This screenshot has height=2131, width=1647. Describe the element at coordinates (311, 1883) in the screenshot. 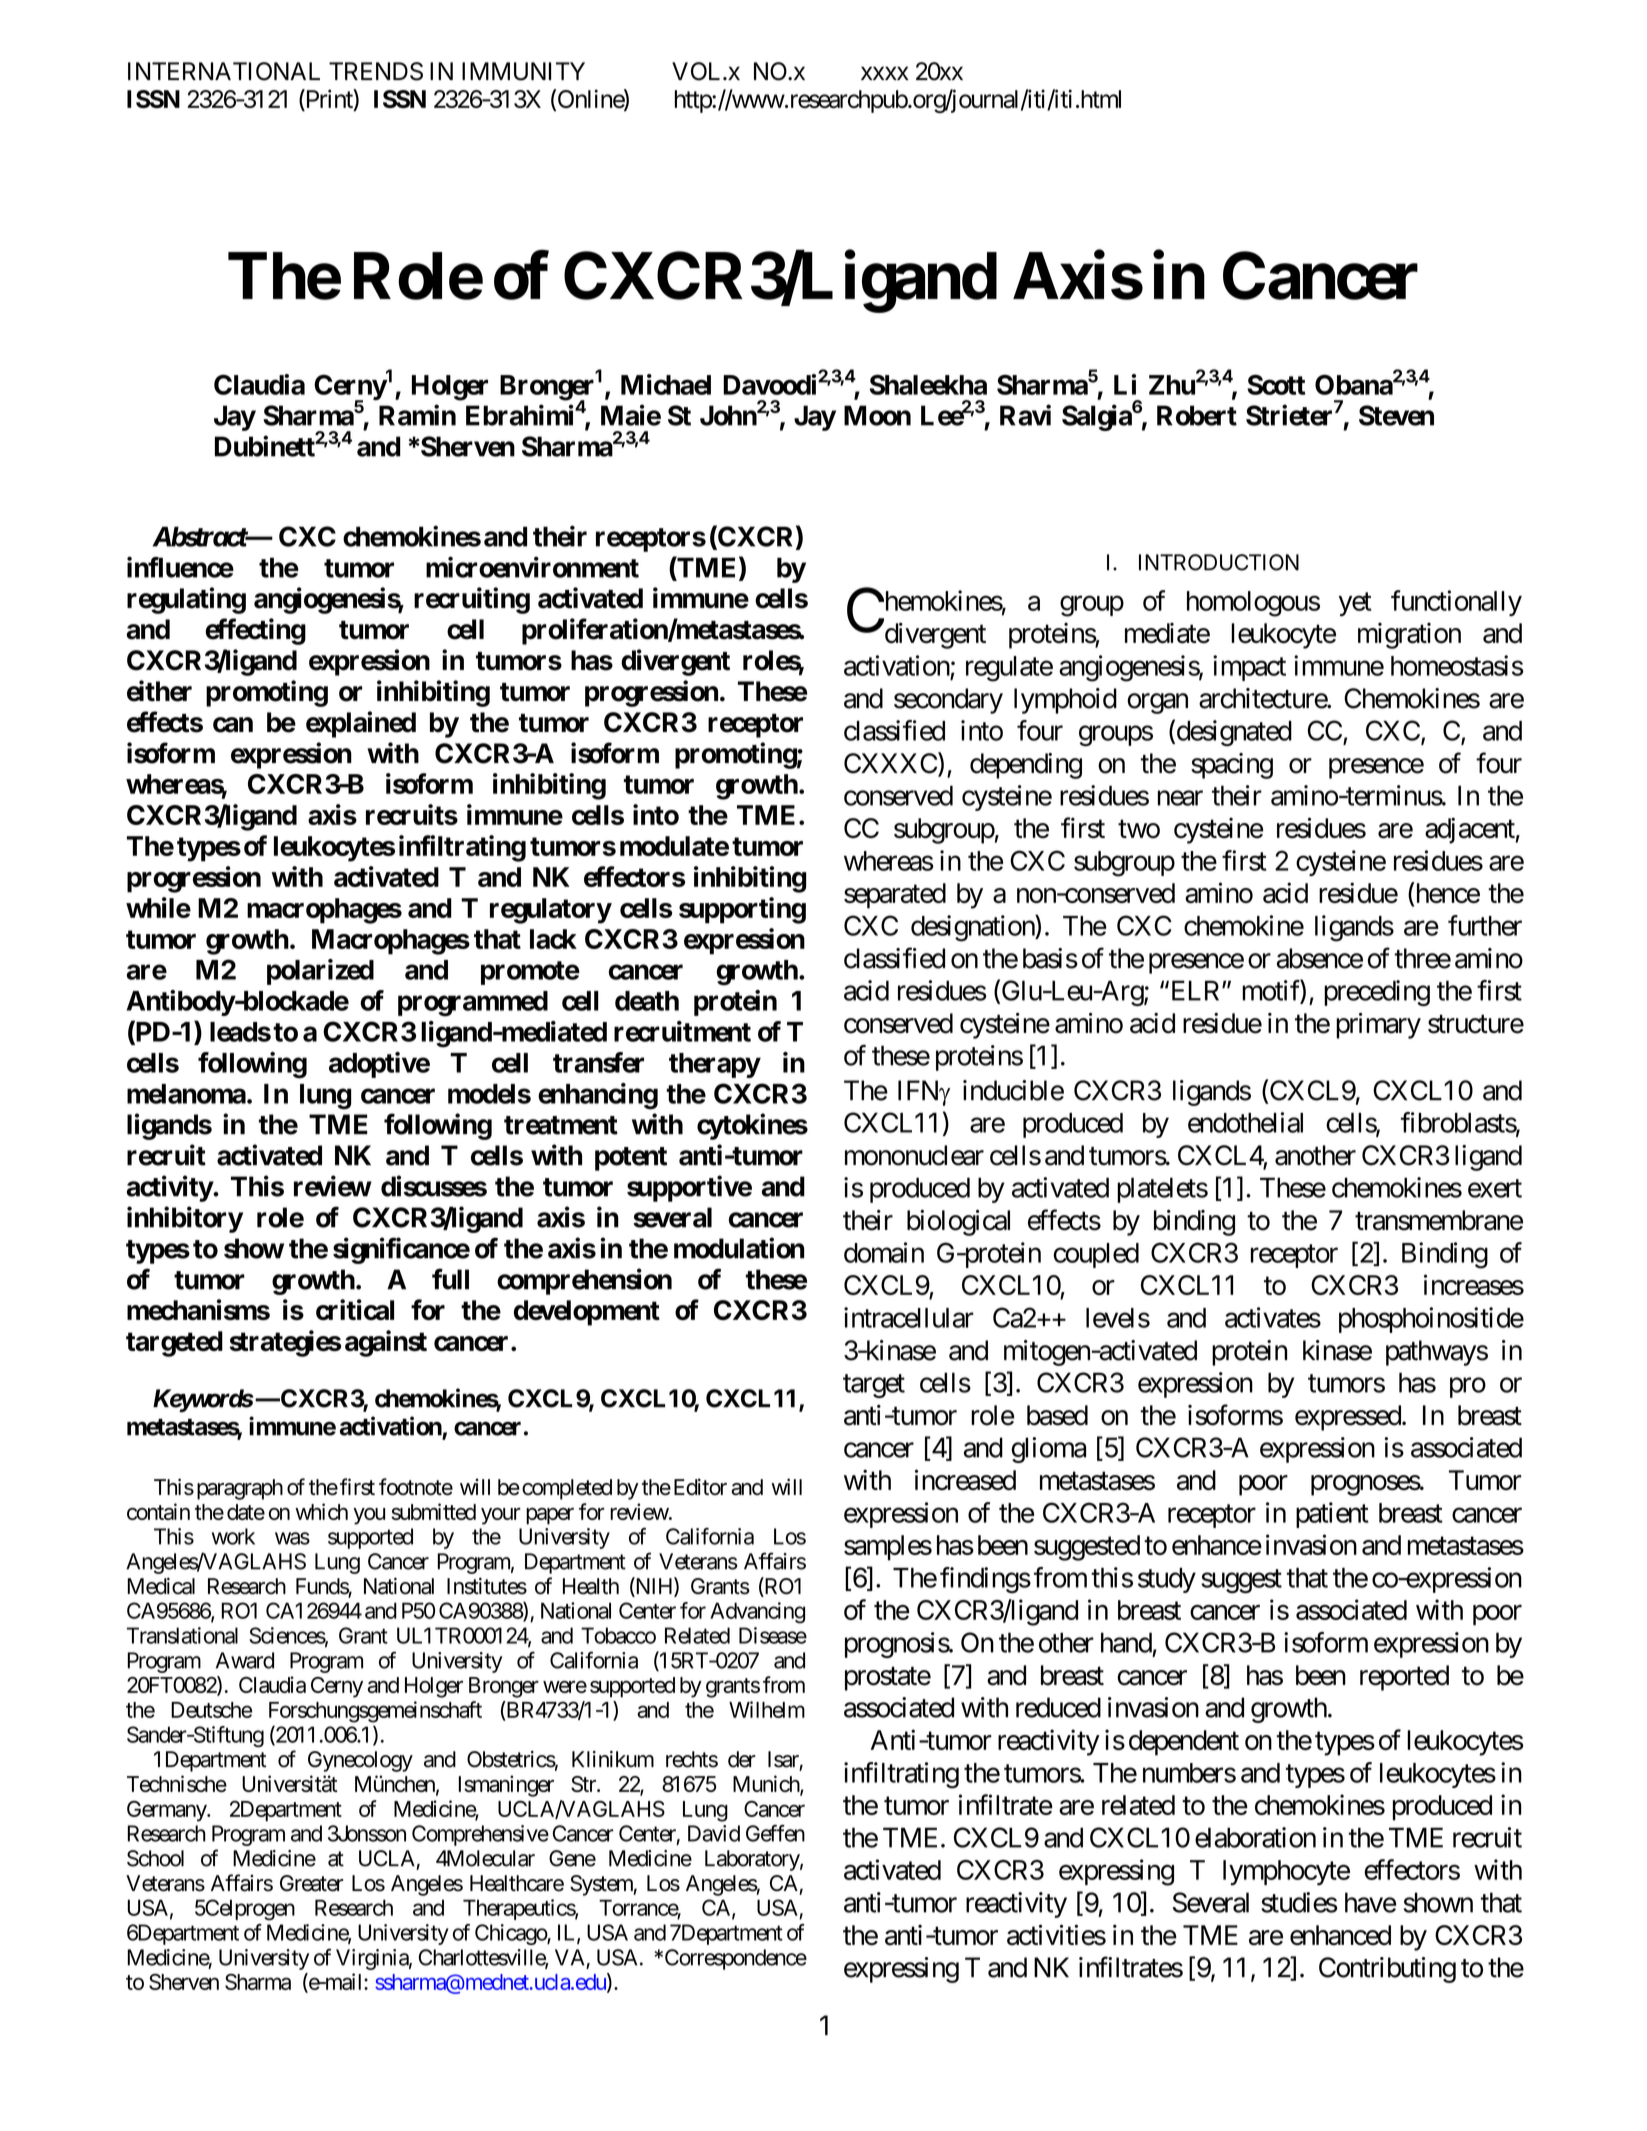

I see `Greater` at that location.
